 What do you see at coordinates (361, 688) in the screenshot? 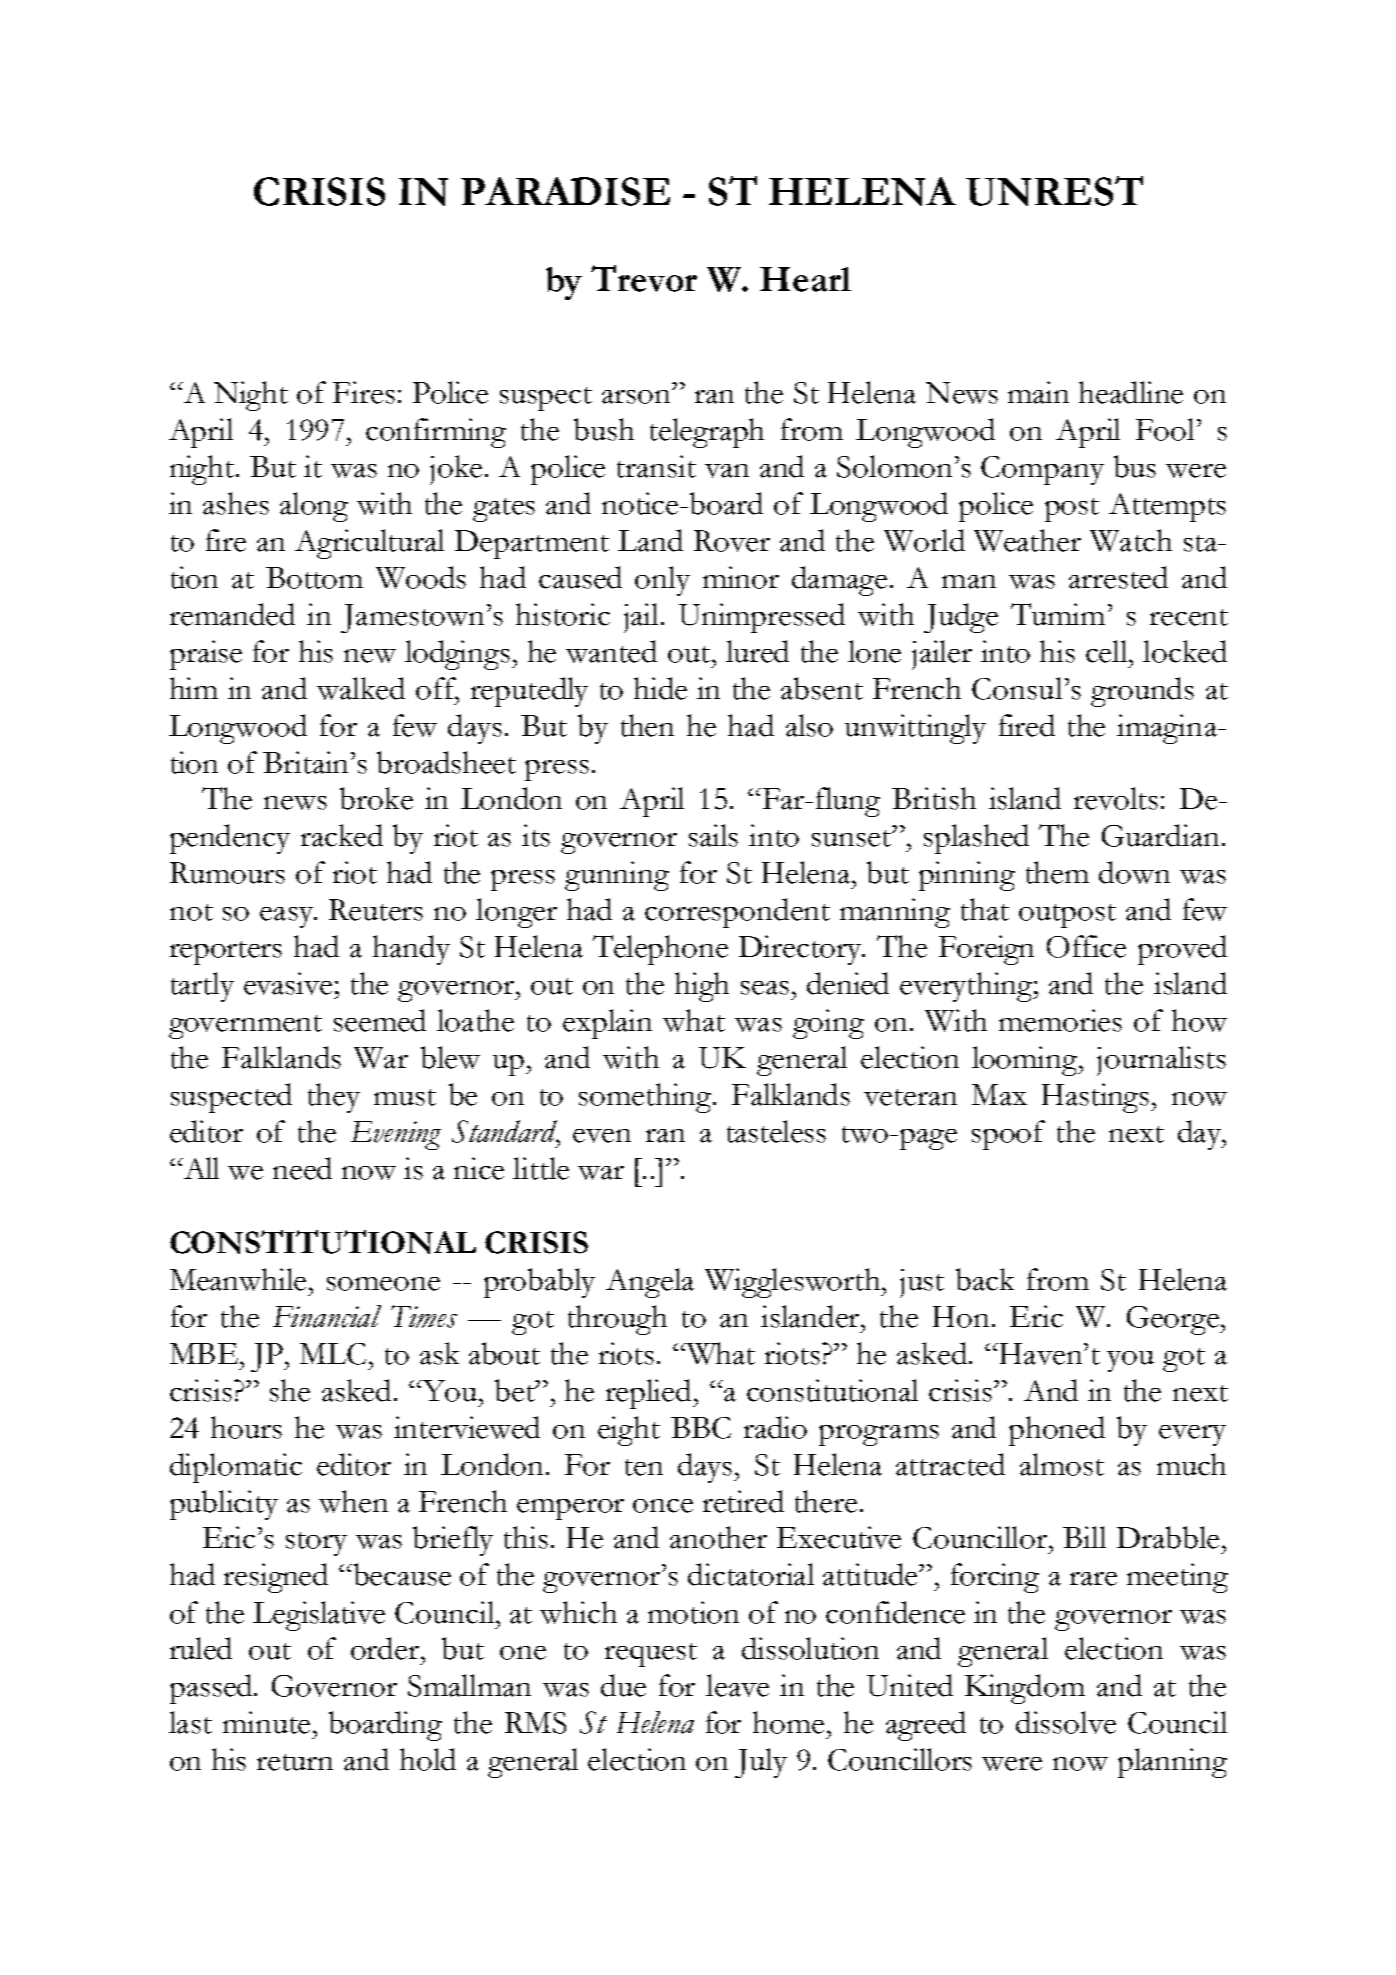
I see `walked` at bounding box center [361, 688].
